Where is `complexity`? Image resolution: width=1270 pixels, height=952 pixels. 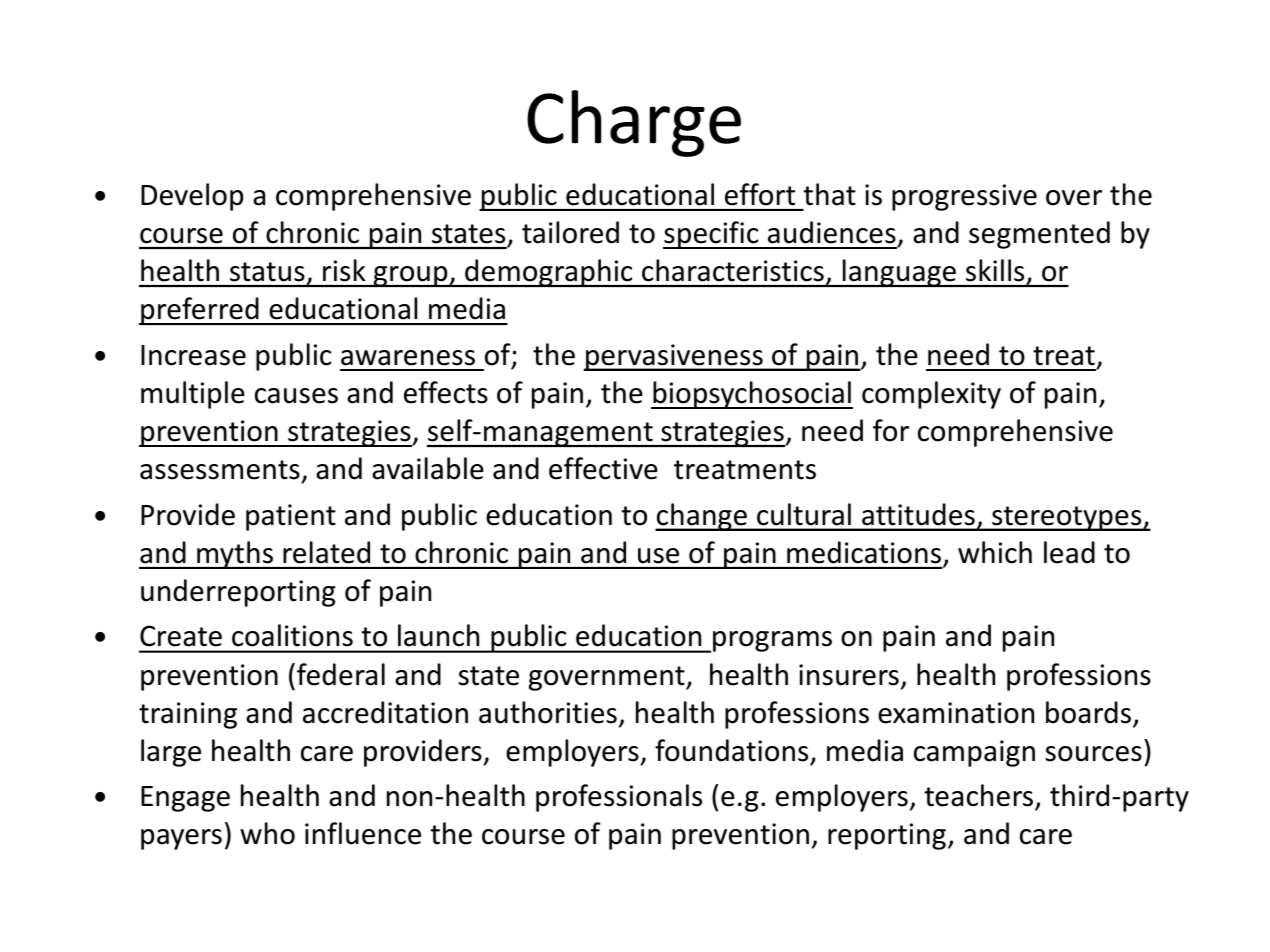
complexity is located at coordinates (931, 395).
